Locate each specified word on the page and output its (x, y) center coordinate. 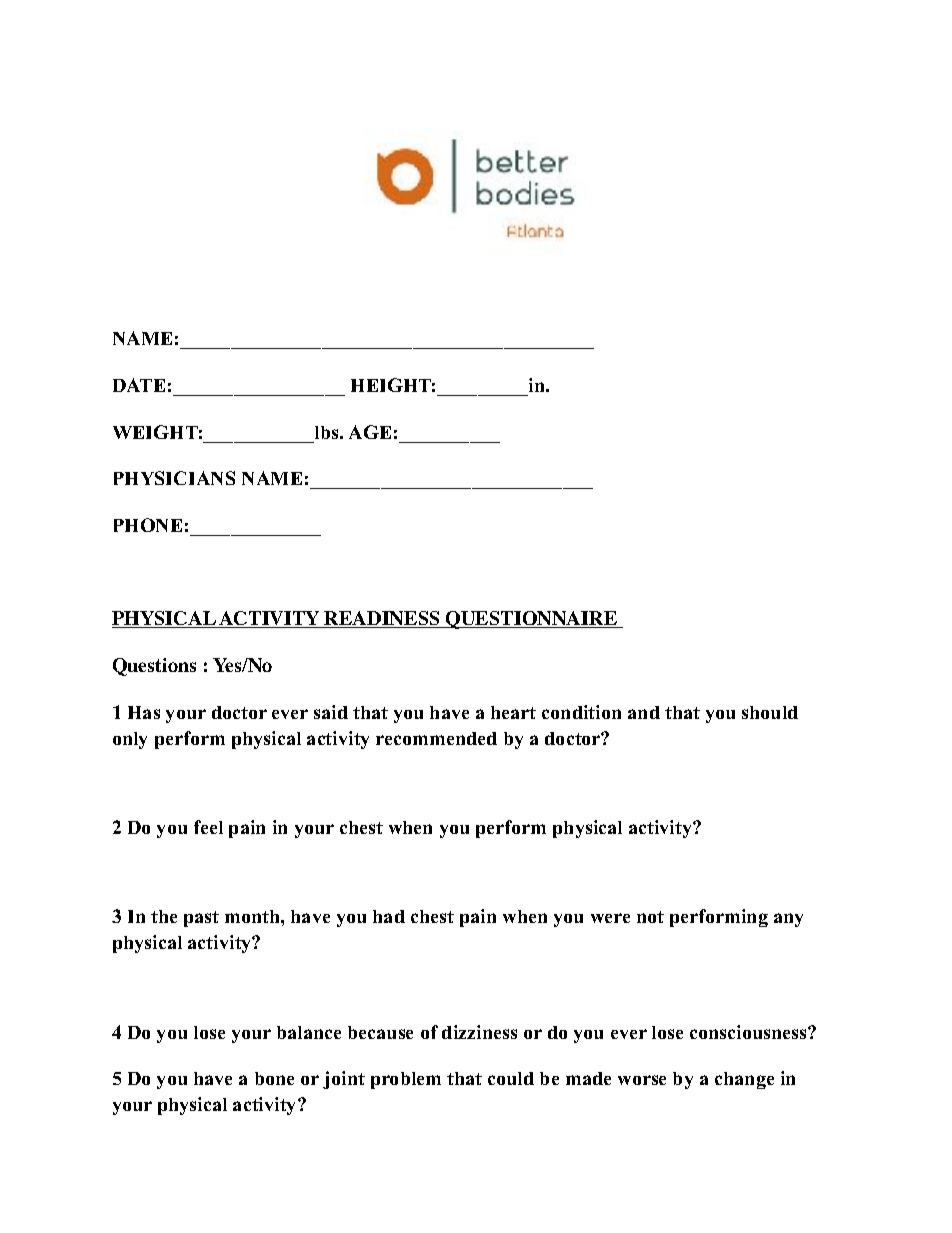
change (744, 1080)
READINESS (382, 619)
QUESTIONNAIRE (531, 620)
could (511, 1078)
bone (274, 1078)
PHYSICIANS (174, 478)
